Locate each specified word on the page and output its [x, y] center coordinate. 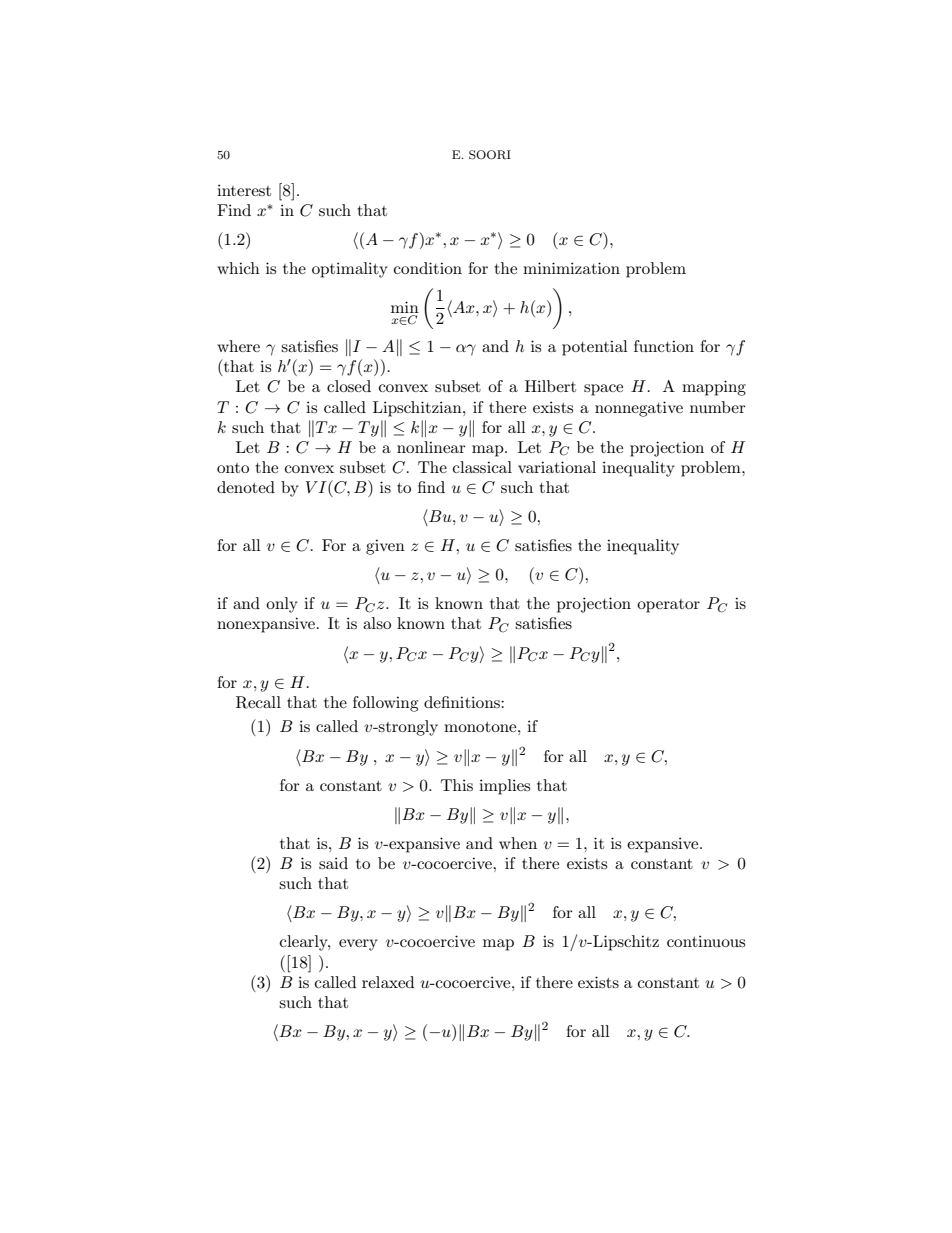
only [282, 605]
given [385, 547]
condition [428, 268]
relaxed [388, 982]
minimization [571, 268]
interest [244, 190]
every [358, 945]
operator [668, 606]
